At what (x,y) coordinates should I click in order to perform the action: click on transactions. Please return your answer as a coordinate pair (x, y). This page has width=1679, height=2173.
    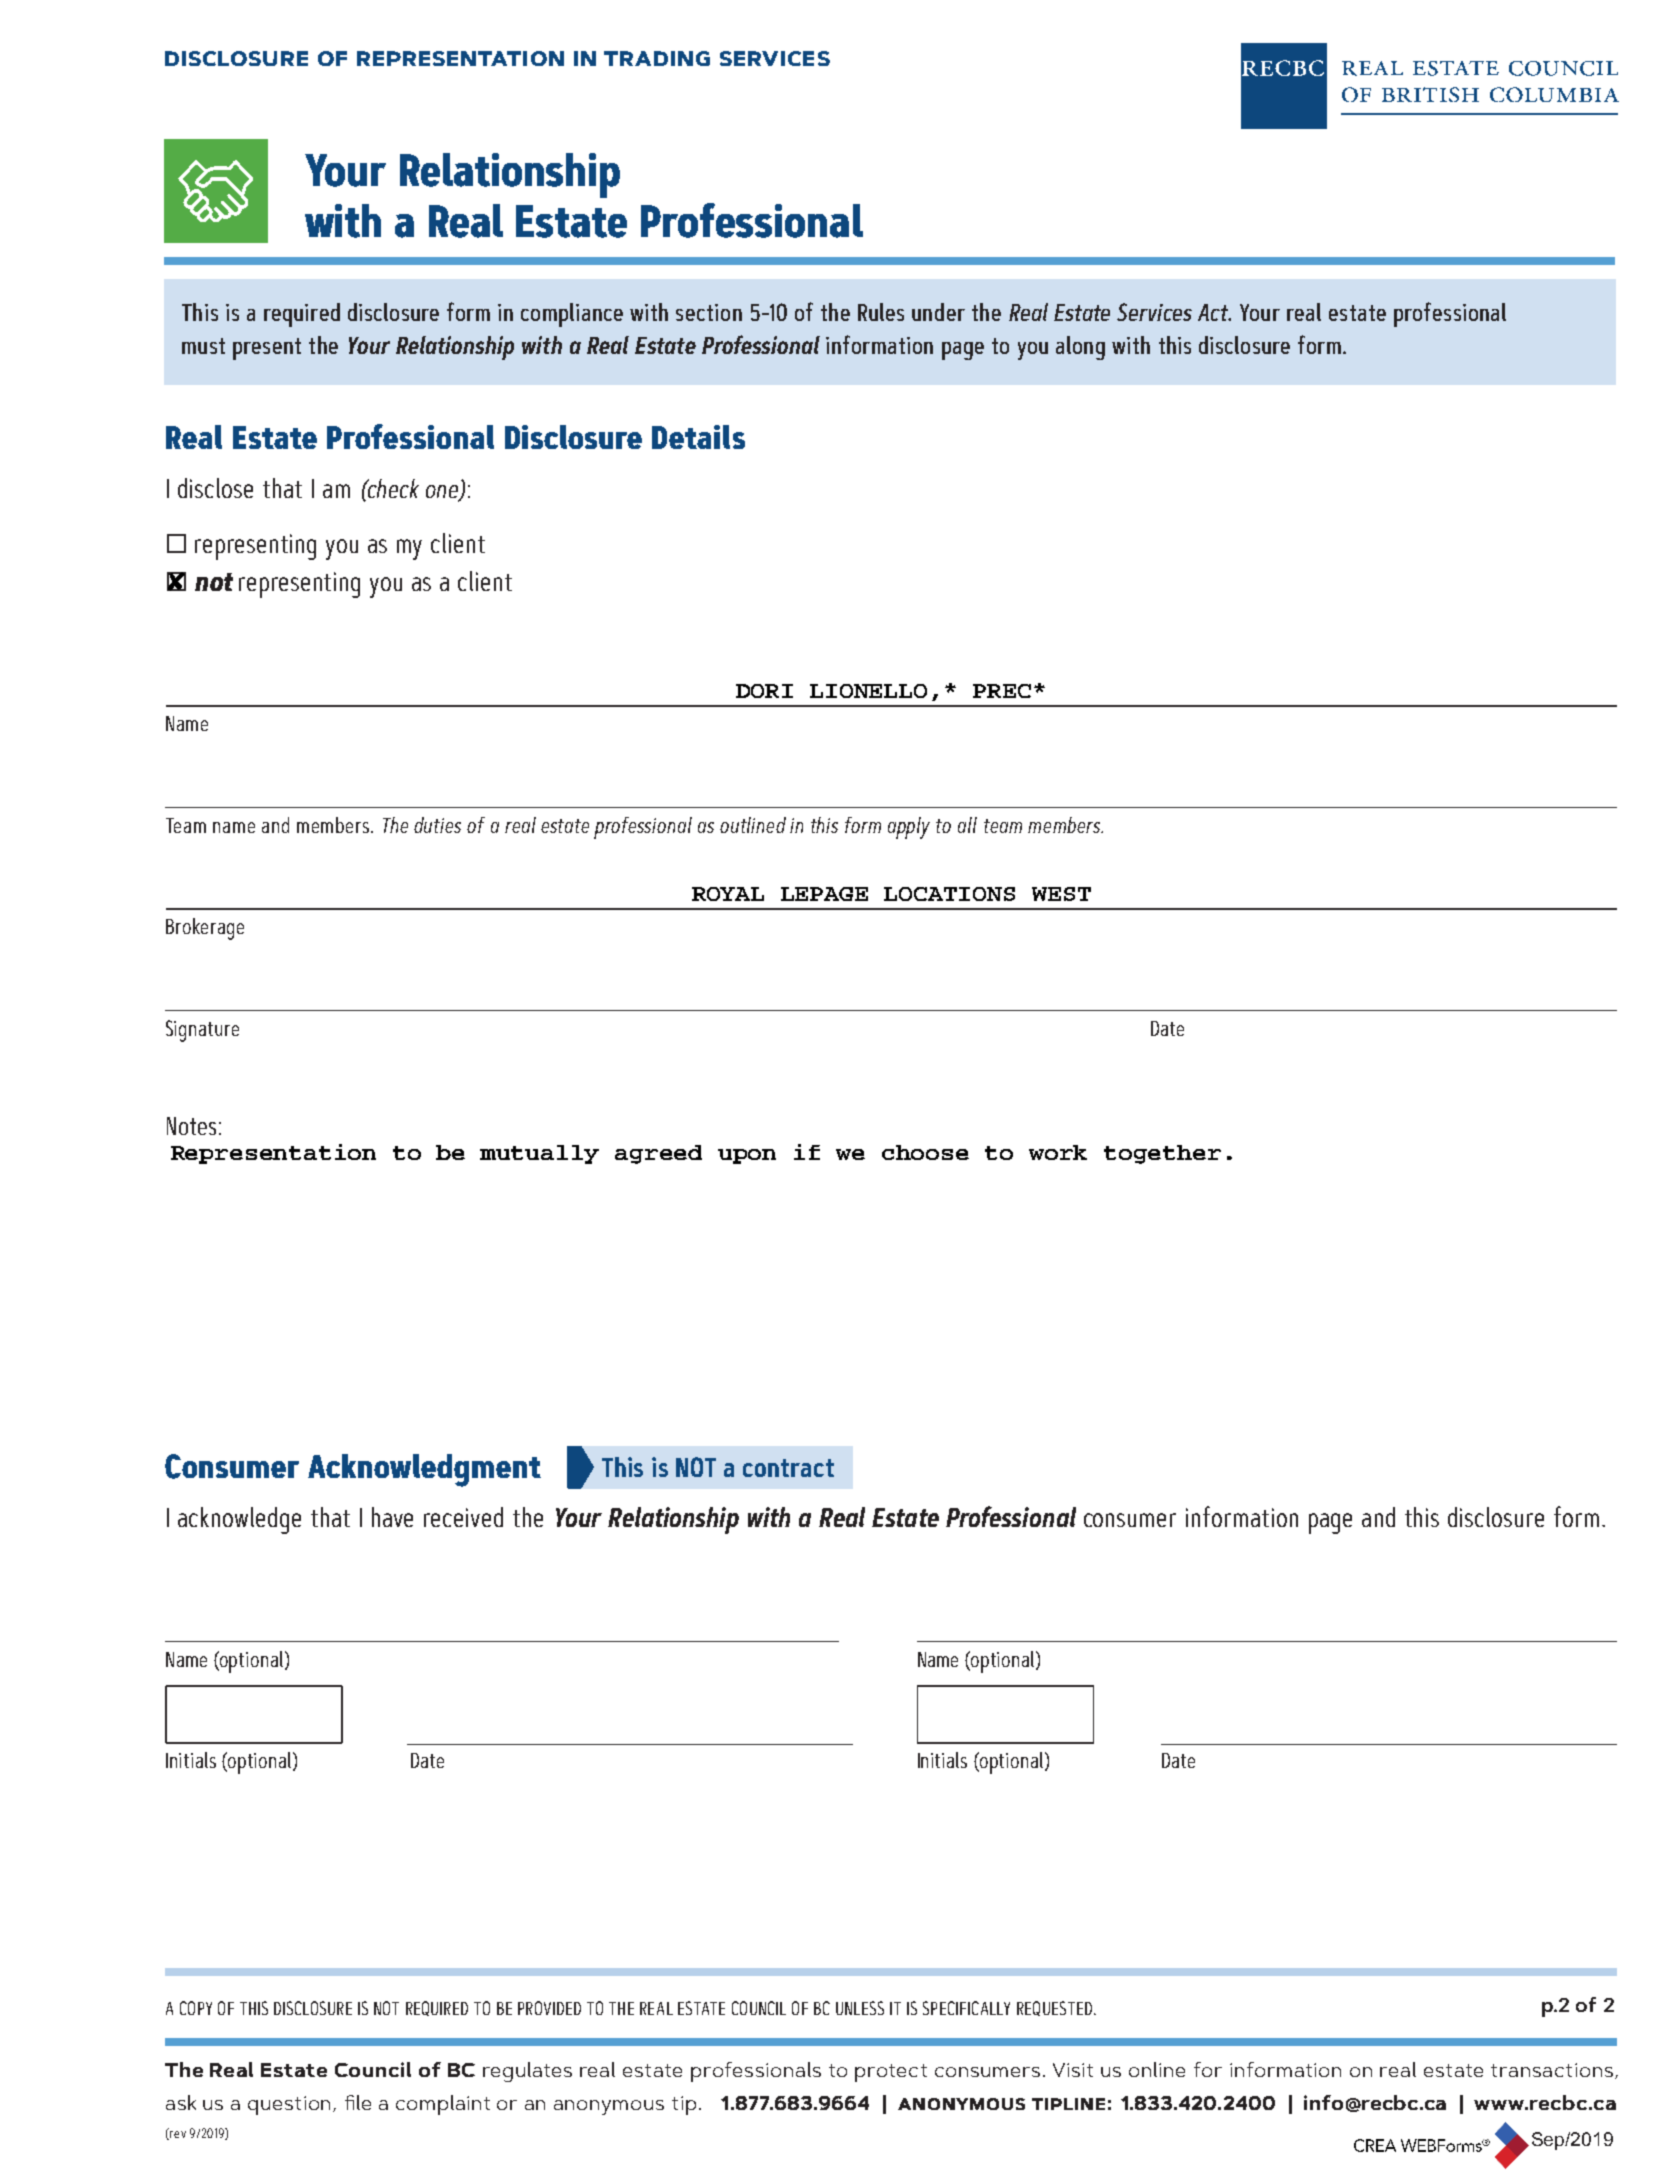
    Looking at the image, I should click on (1552, 2070).
